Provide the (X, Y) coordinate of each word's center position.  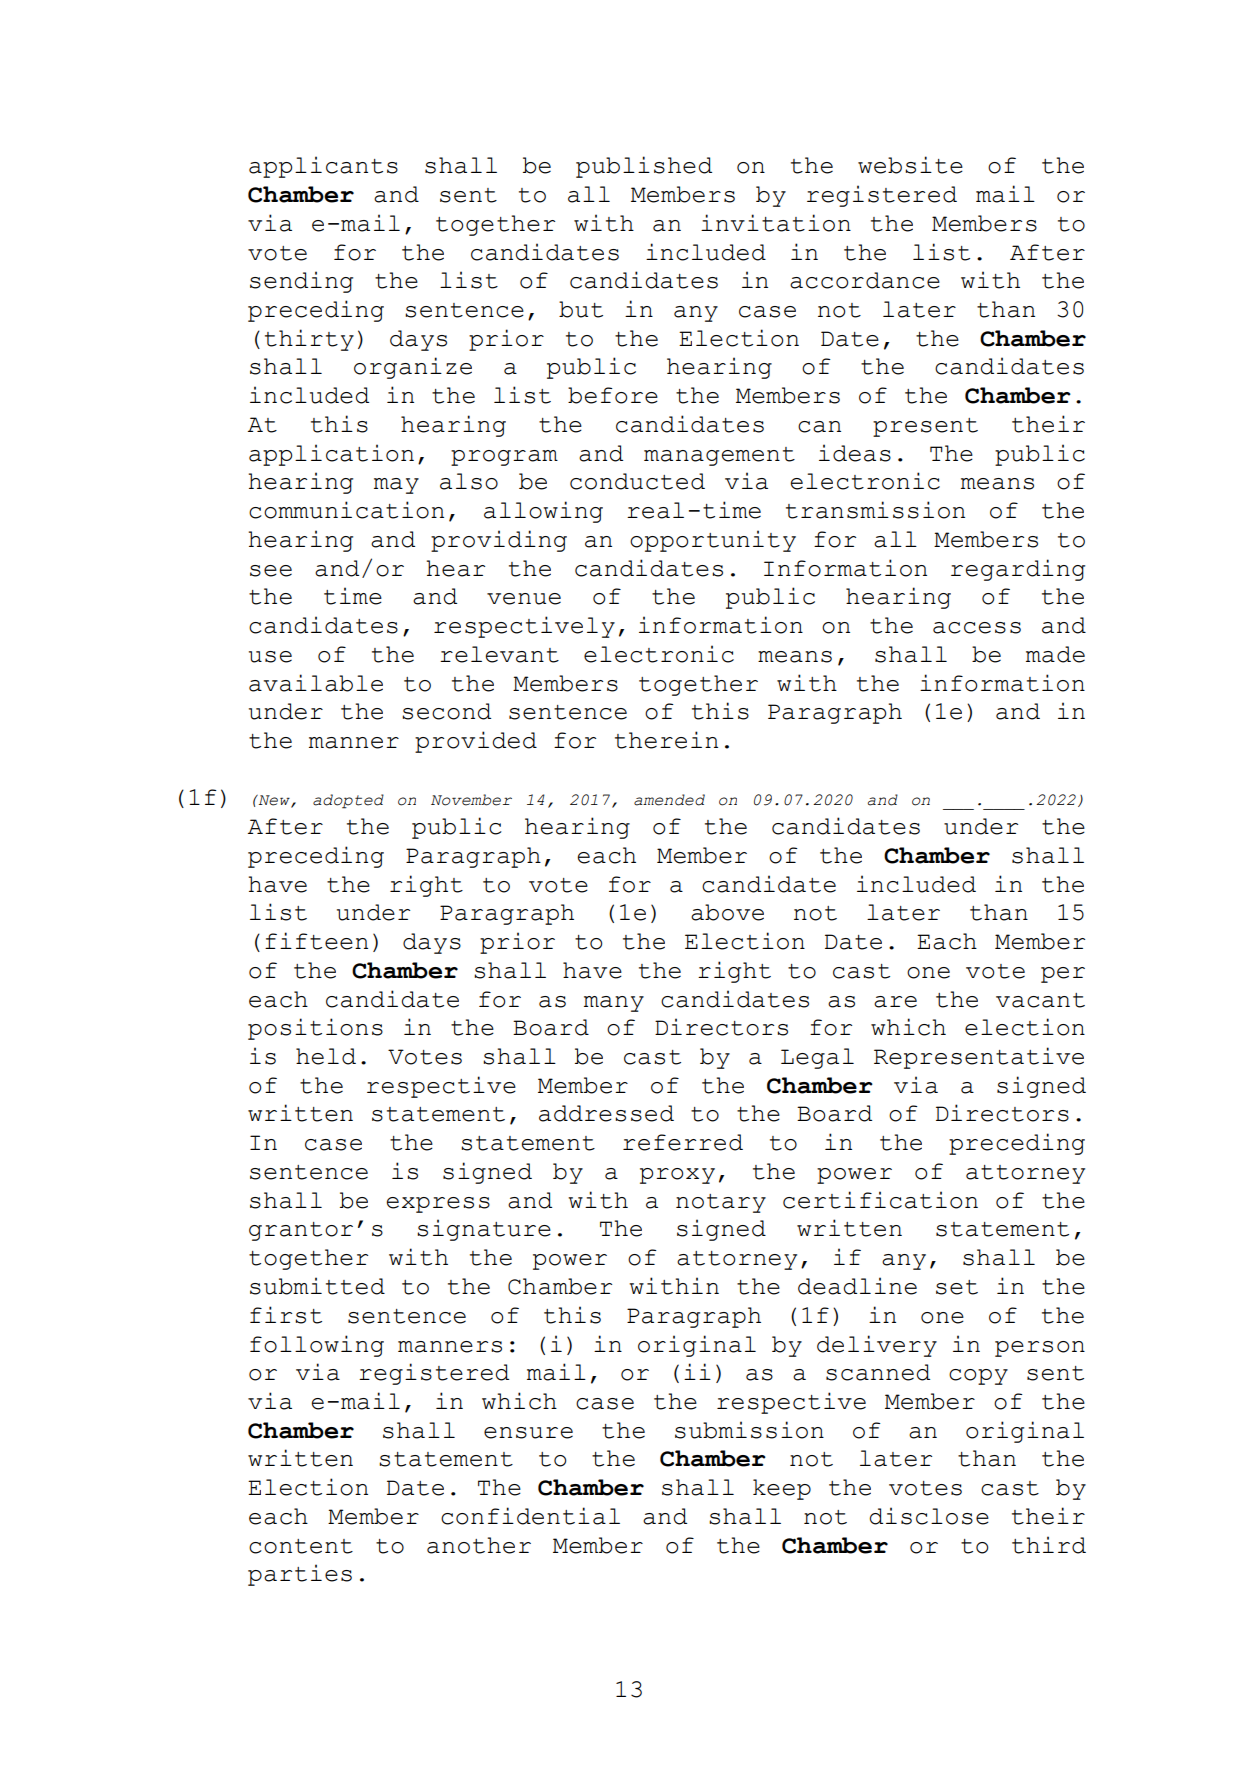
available (316, 683)
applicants (323, 167)
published (644, 167)
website (910, 165)
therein (666, 740)
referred (683, 1142)
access (977, 628)
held (326, 1056)
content (301, 1546)
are (895, 1002)
